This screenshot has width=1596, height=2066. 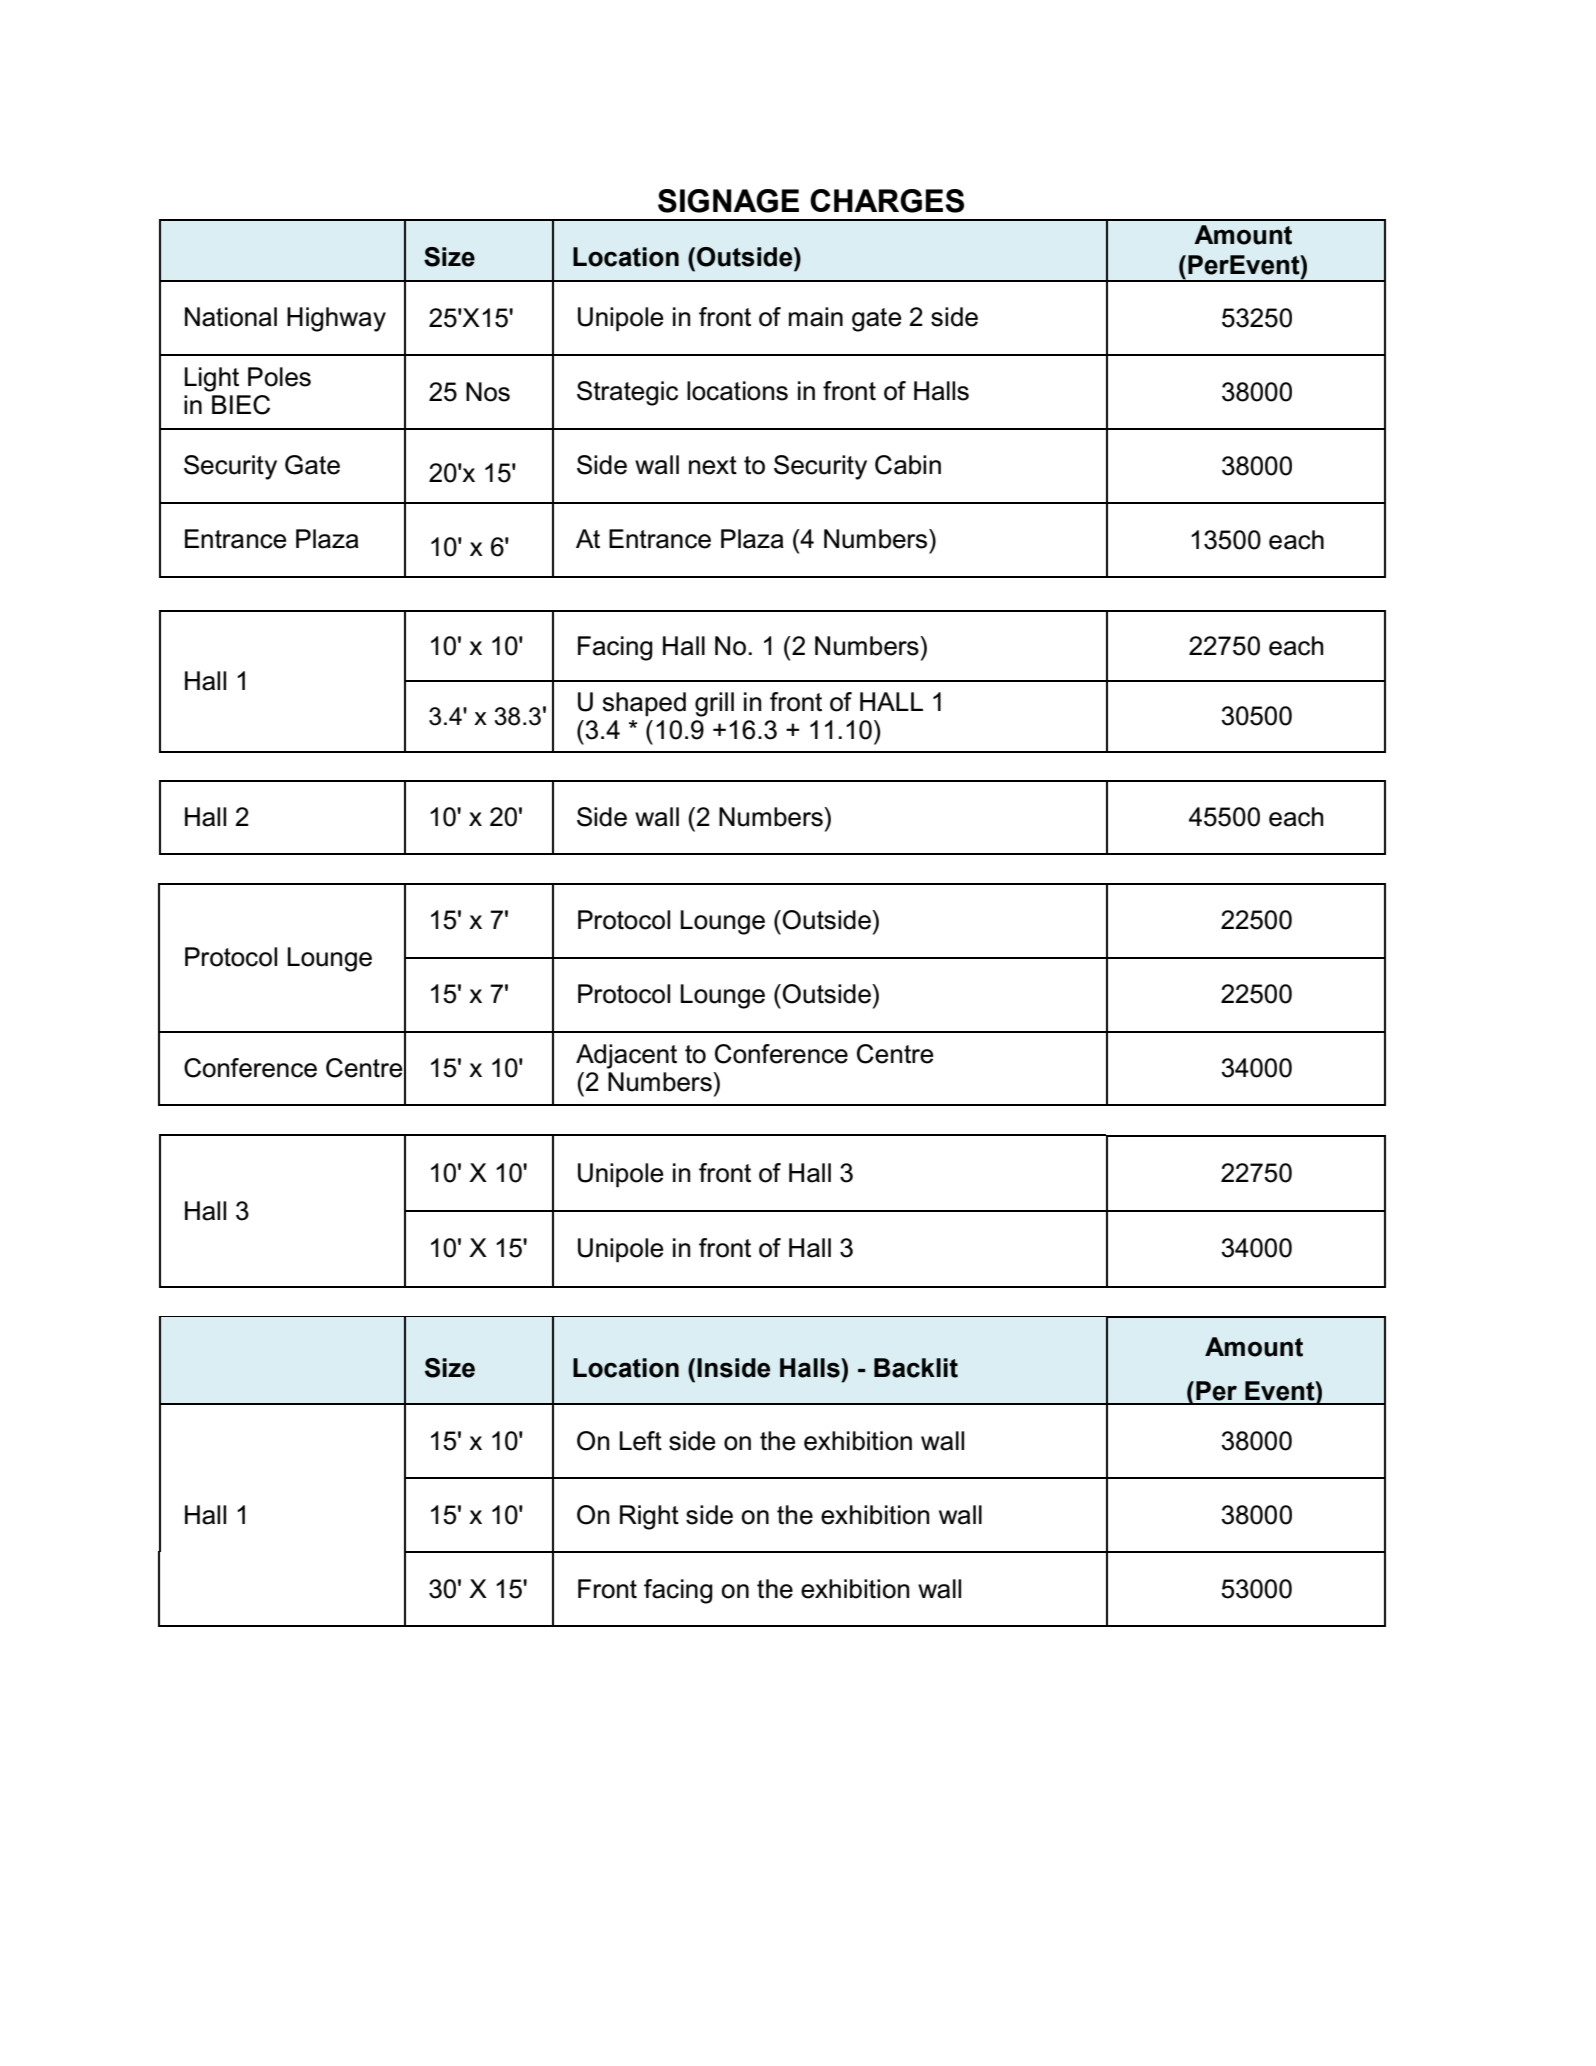 What do you see at coordinates (728, 201) in the screenshot?
I see `SIGNAGE` at bounding box center [728, 201].
